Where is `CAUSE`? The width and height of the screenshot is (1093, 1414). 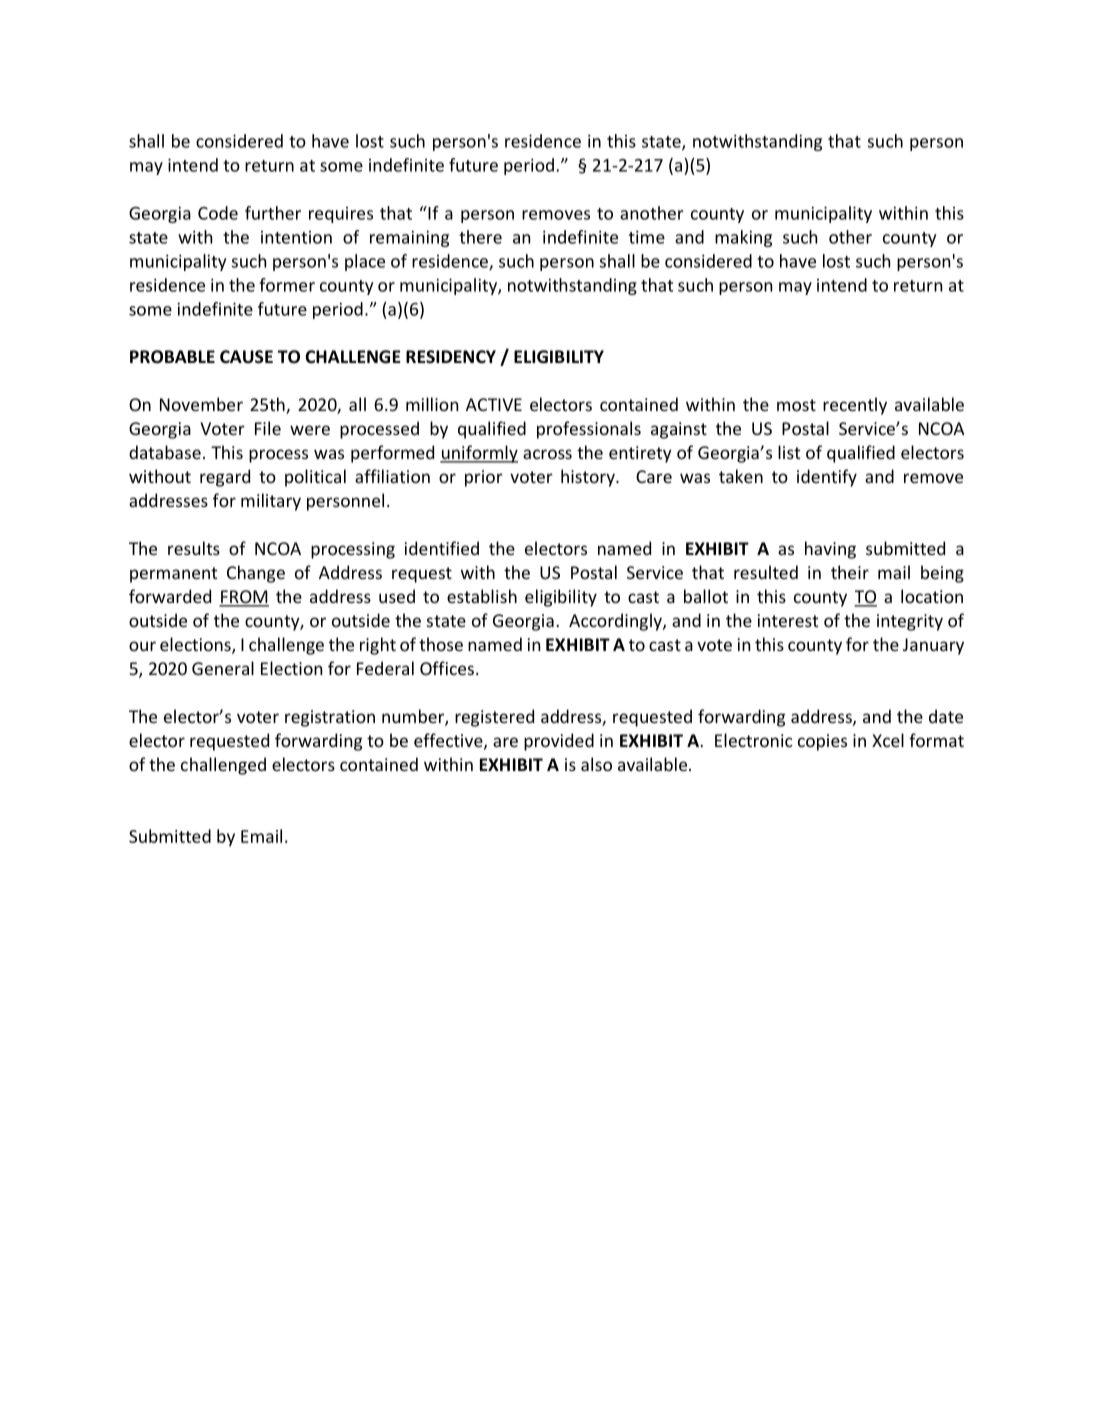
CAUSE is located at coordinates (246, 357).
